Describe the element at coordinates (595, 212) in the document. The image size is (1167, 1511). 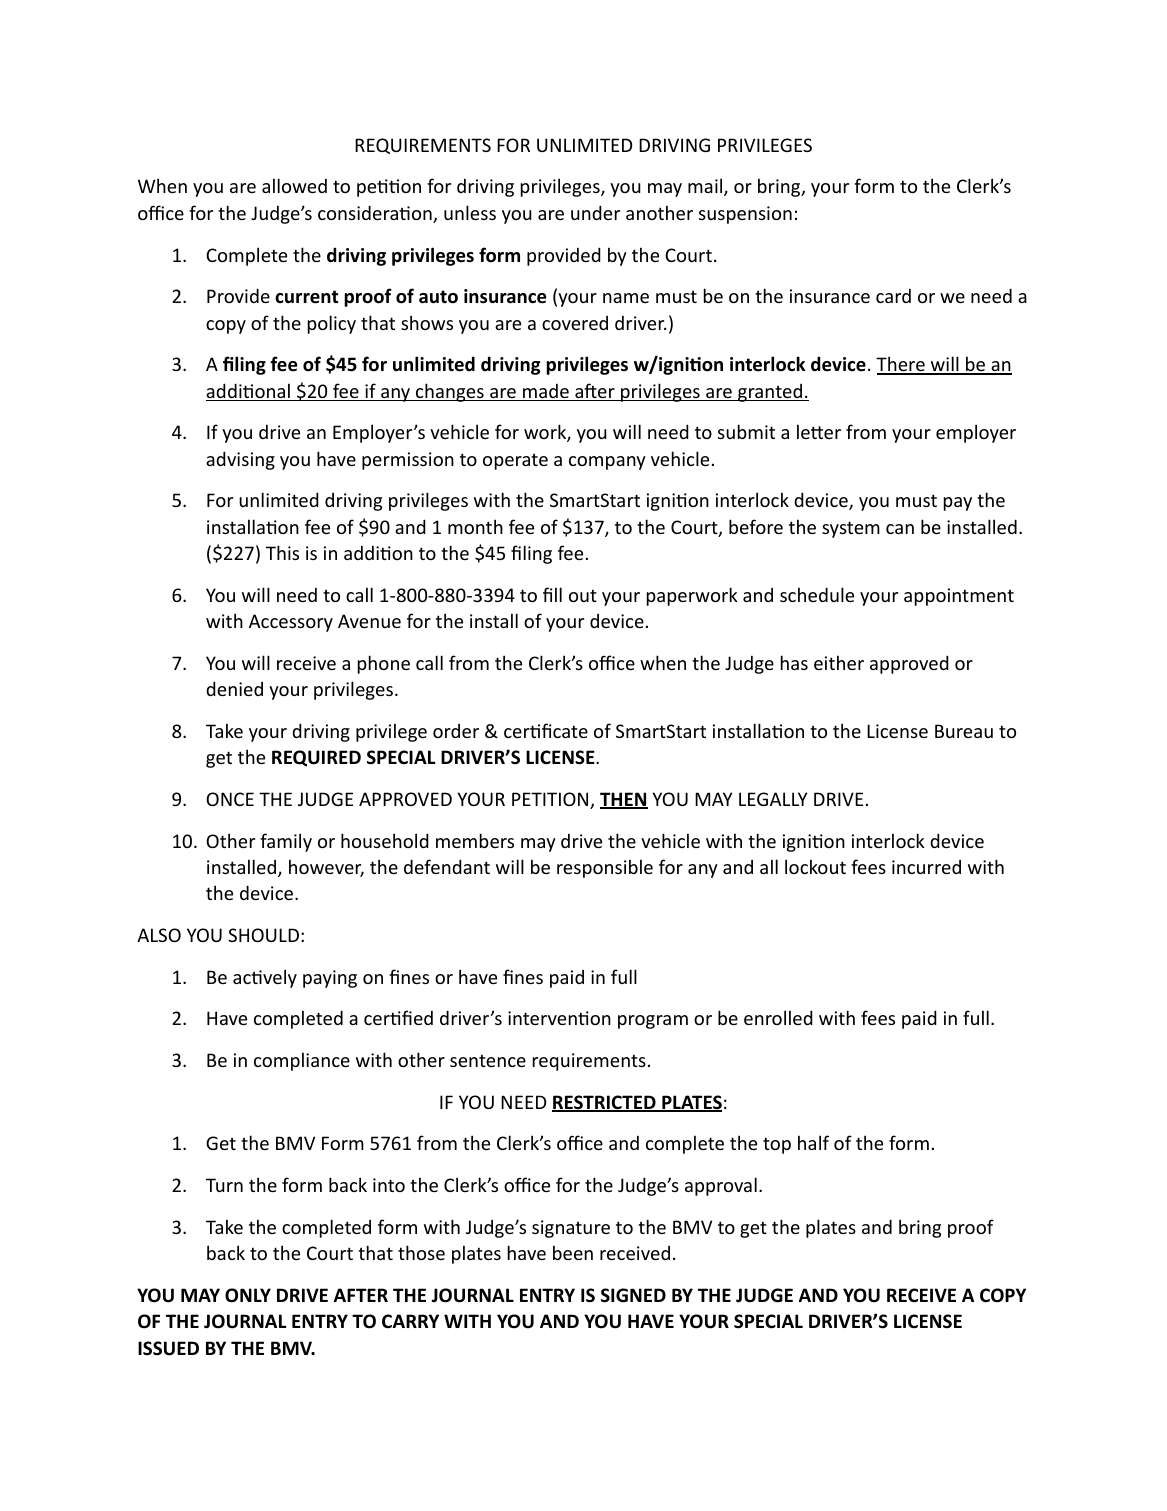
I see `under` at that location.
